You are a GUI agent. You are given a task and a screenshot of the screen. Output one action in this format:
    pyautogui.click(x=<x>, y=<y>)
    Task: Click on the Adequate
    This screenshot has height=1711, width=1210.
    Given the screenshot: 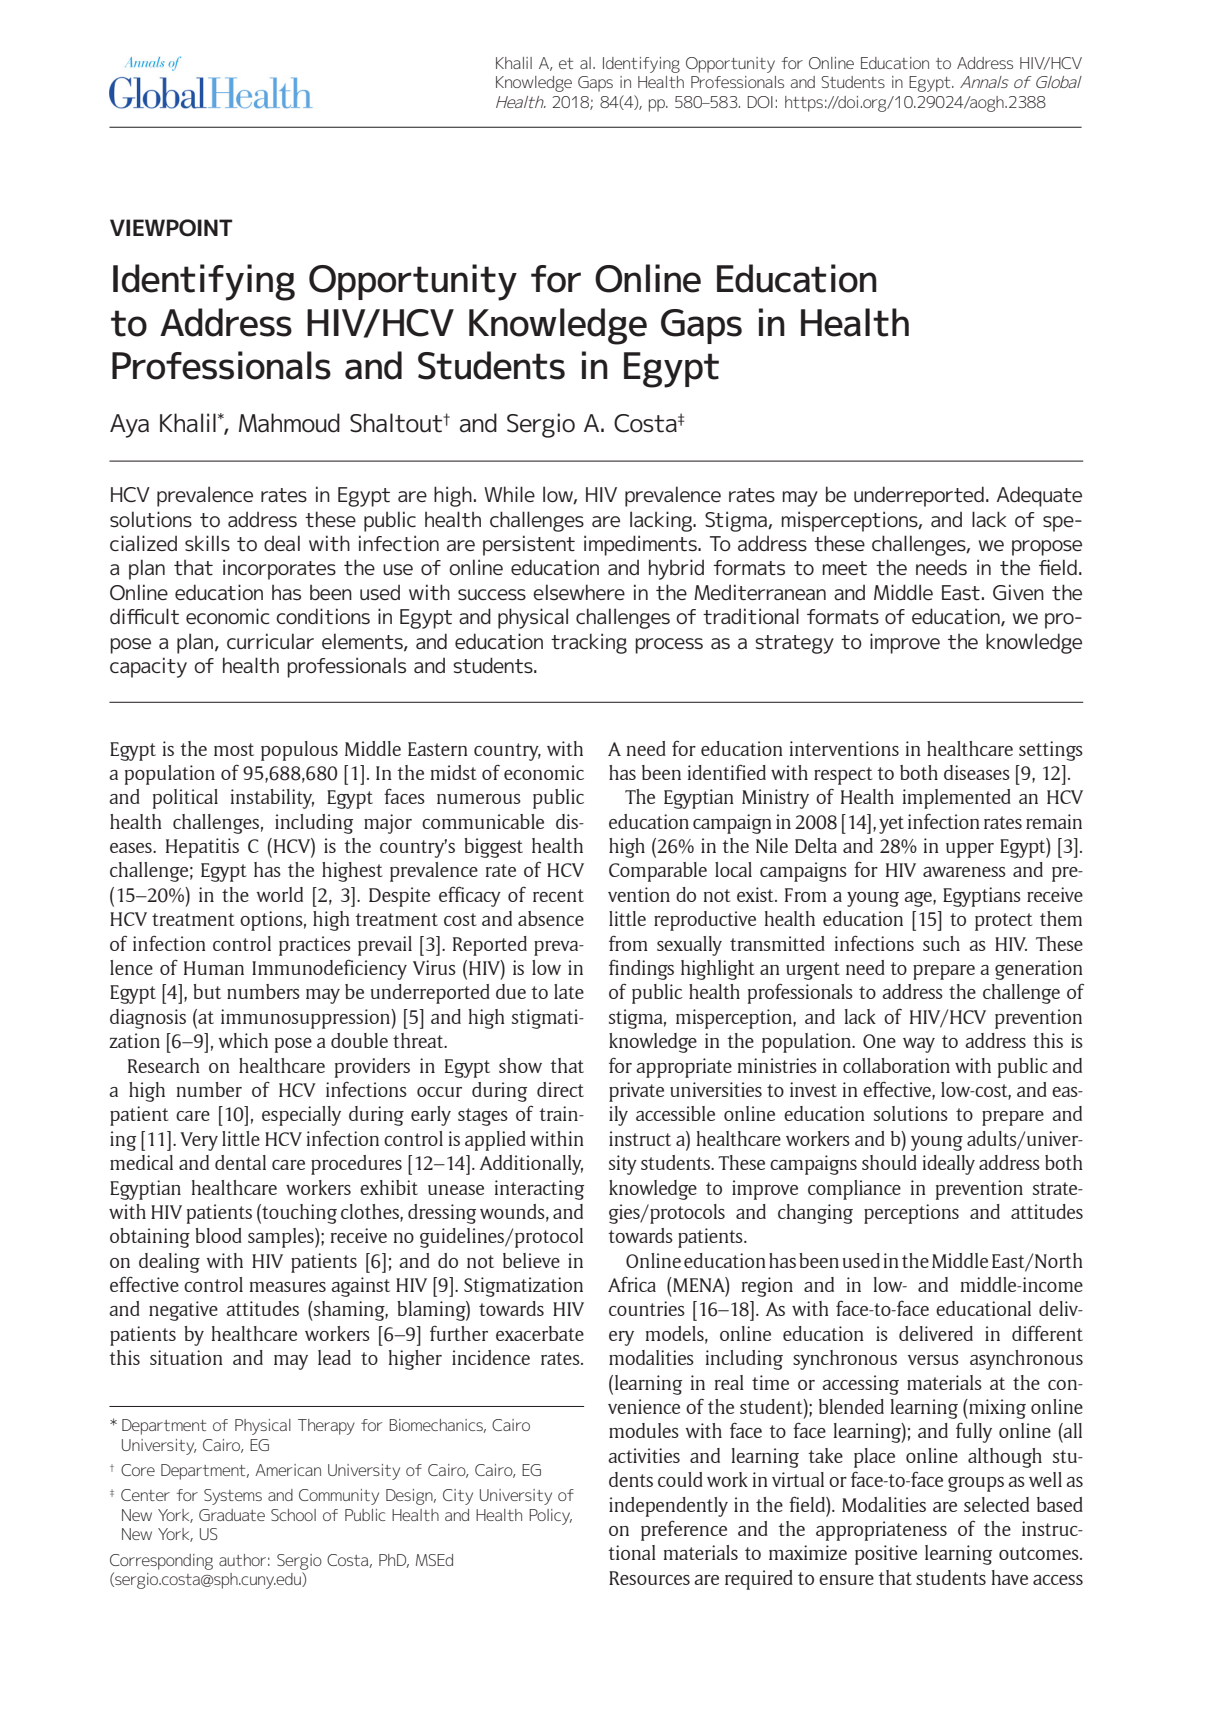 What is the action you would take?
    pyautogui.click(x=1039, y=496)
